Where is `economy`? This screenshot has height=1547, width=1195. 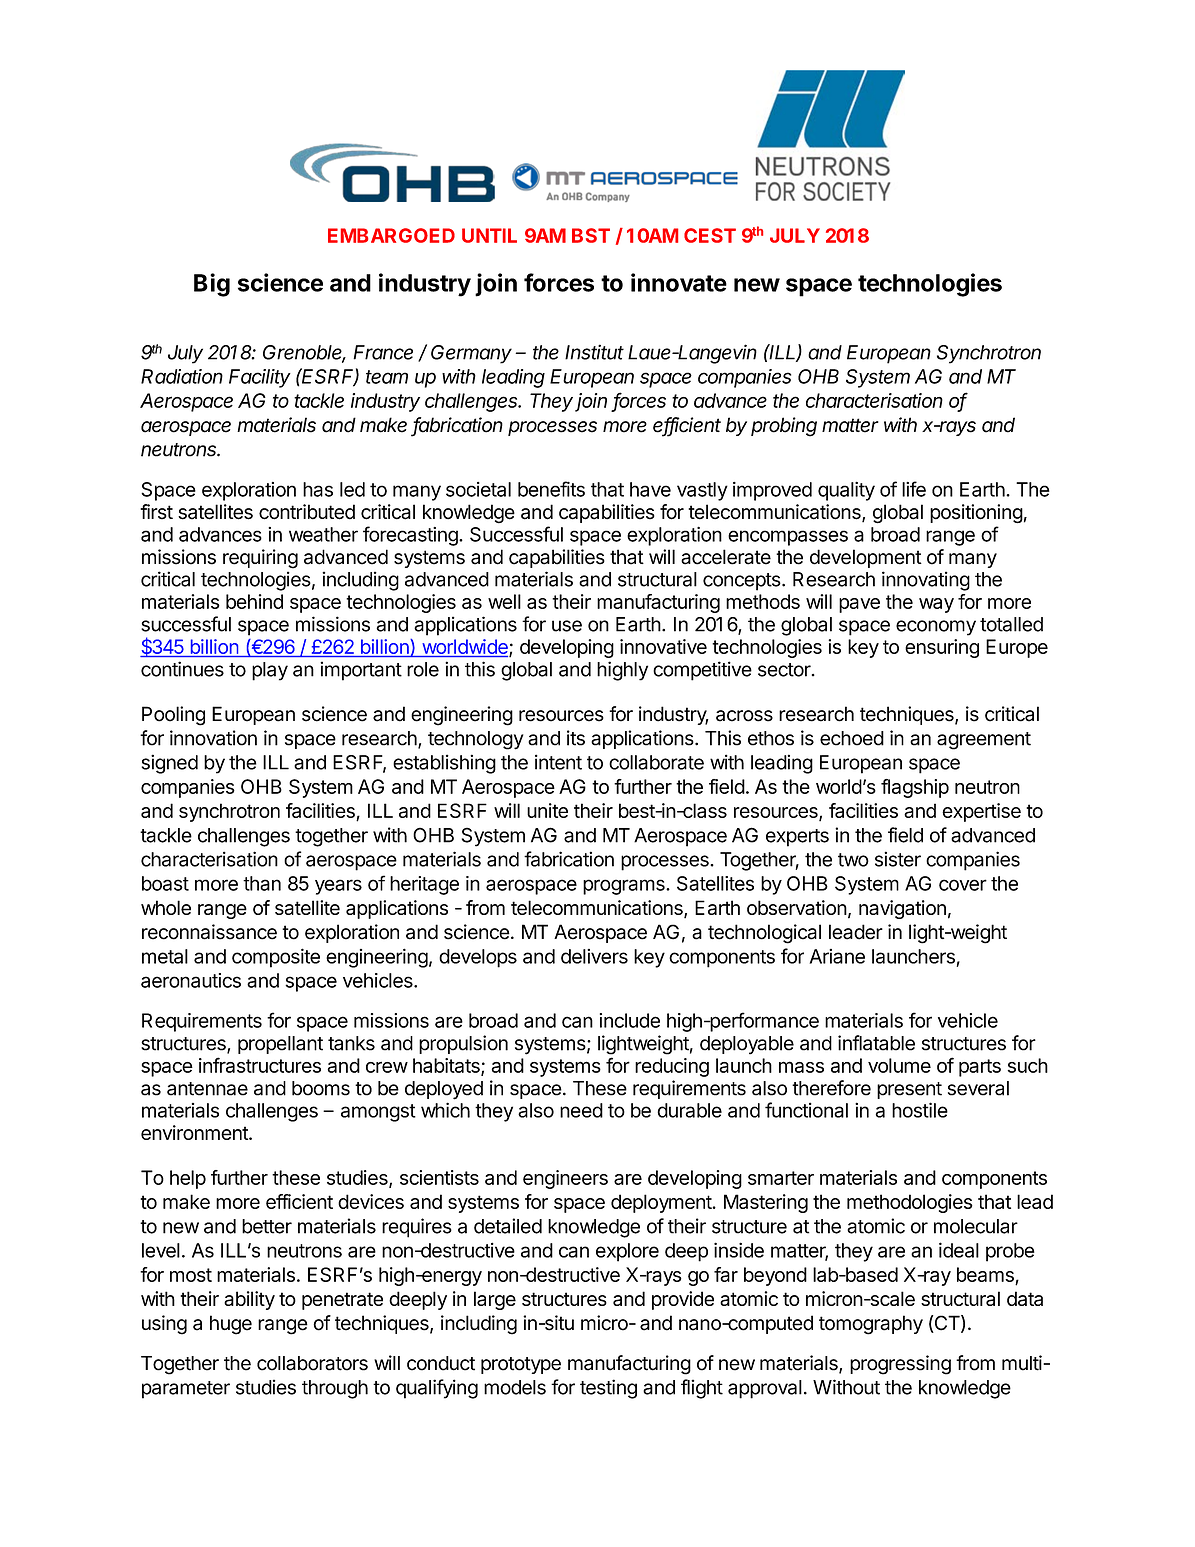
economy is located at coordinates (936, 628).
